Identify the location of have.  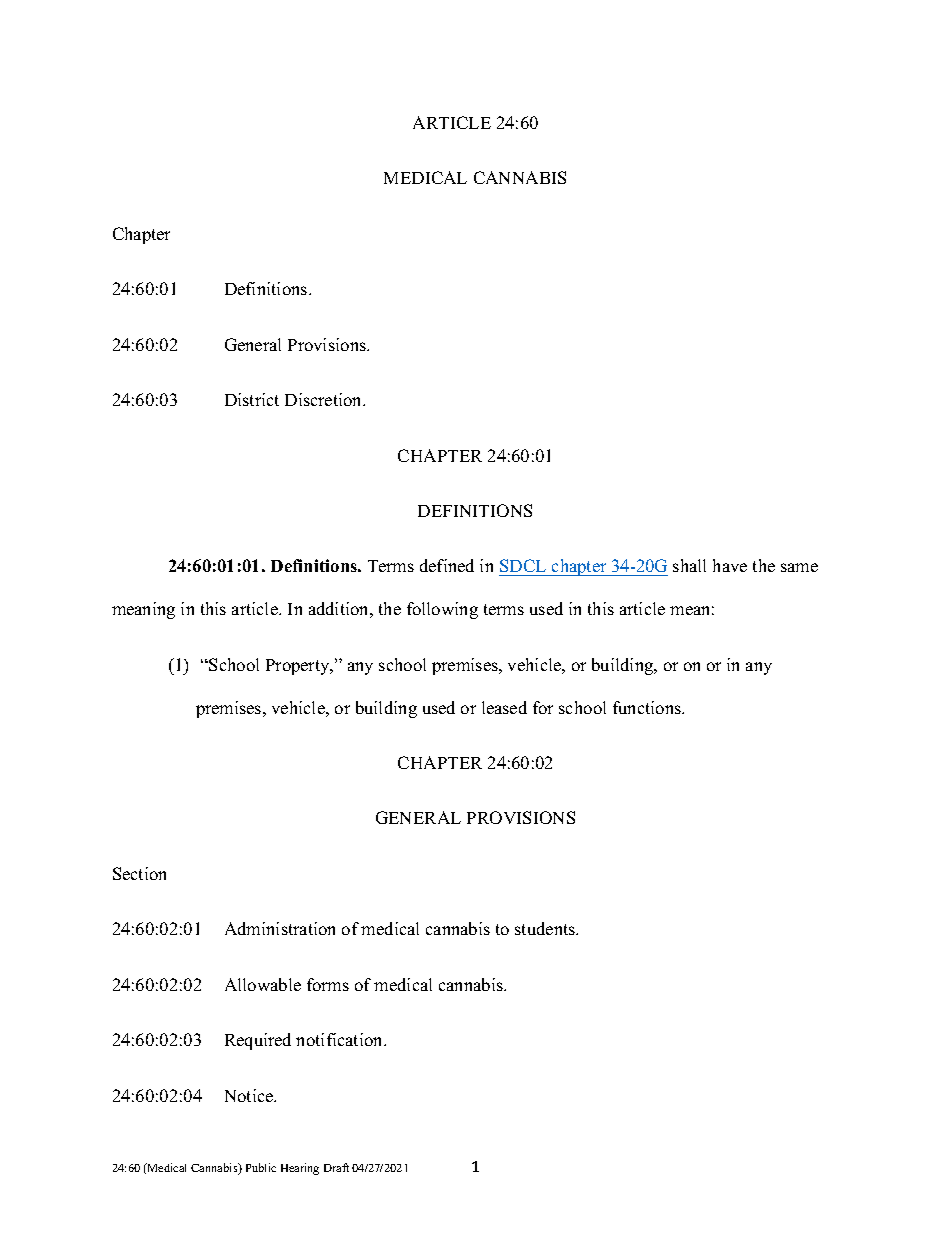
(730, 565).
